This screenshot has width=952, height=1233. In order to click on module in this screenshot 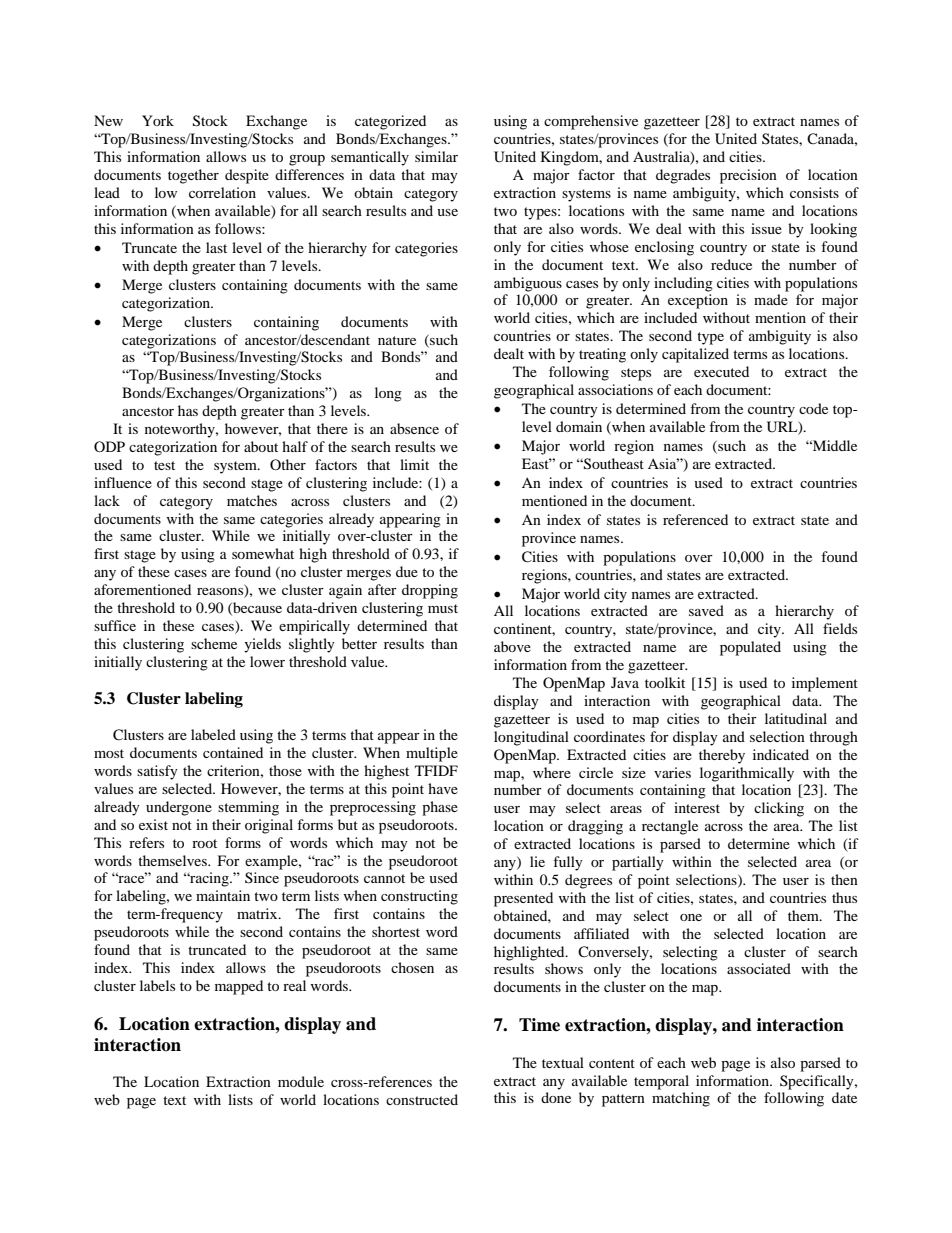, I will do `click(301, 1081)`.
